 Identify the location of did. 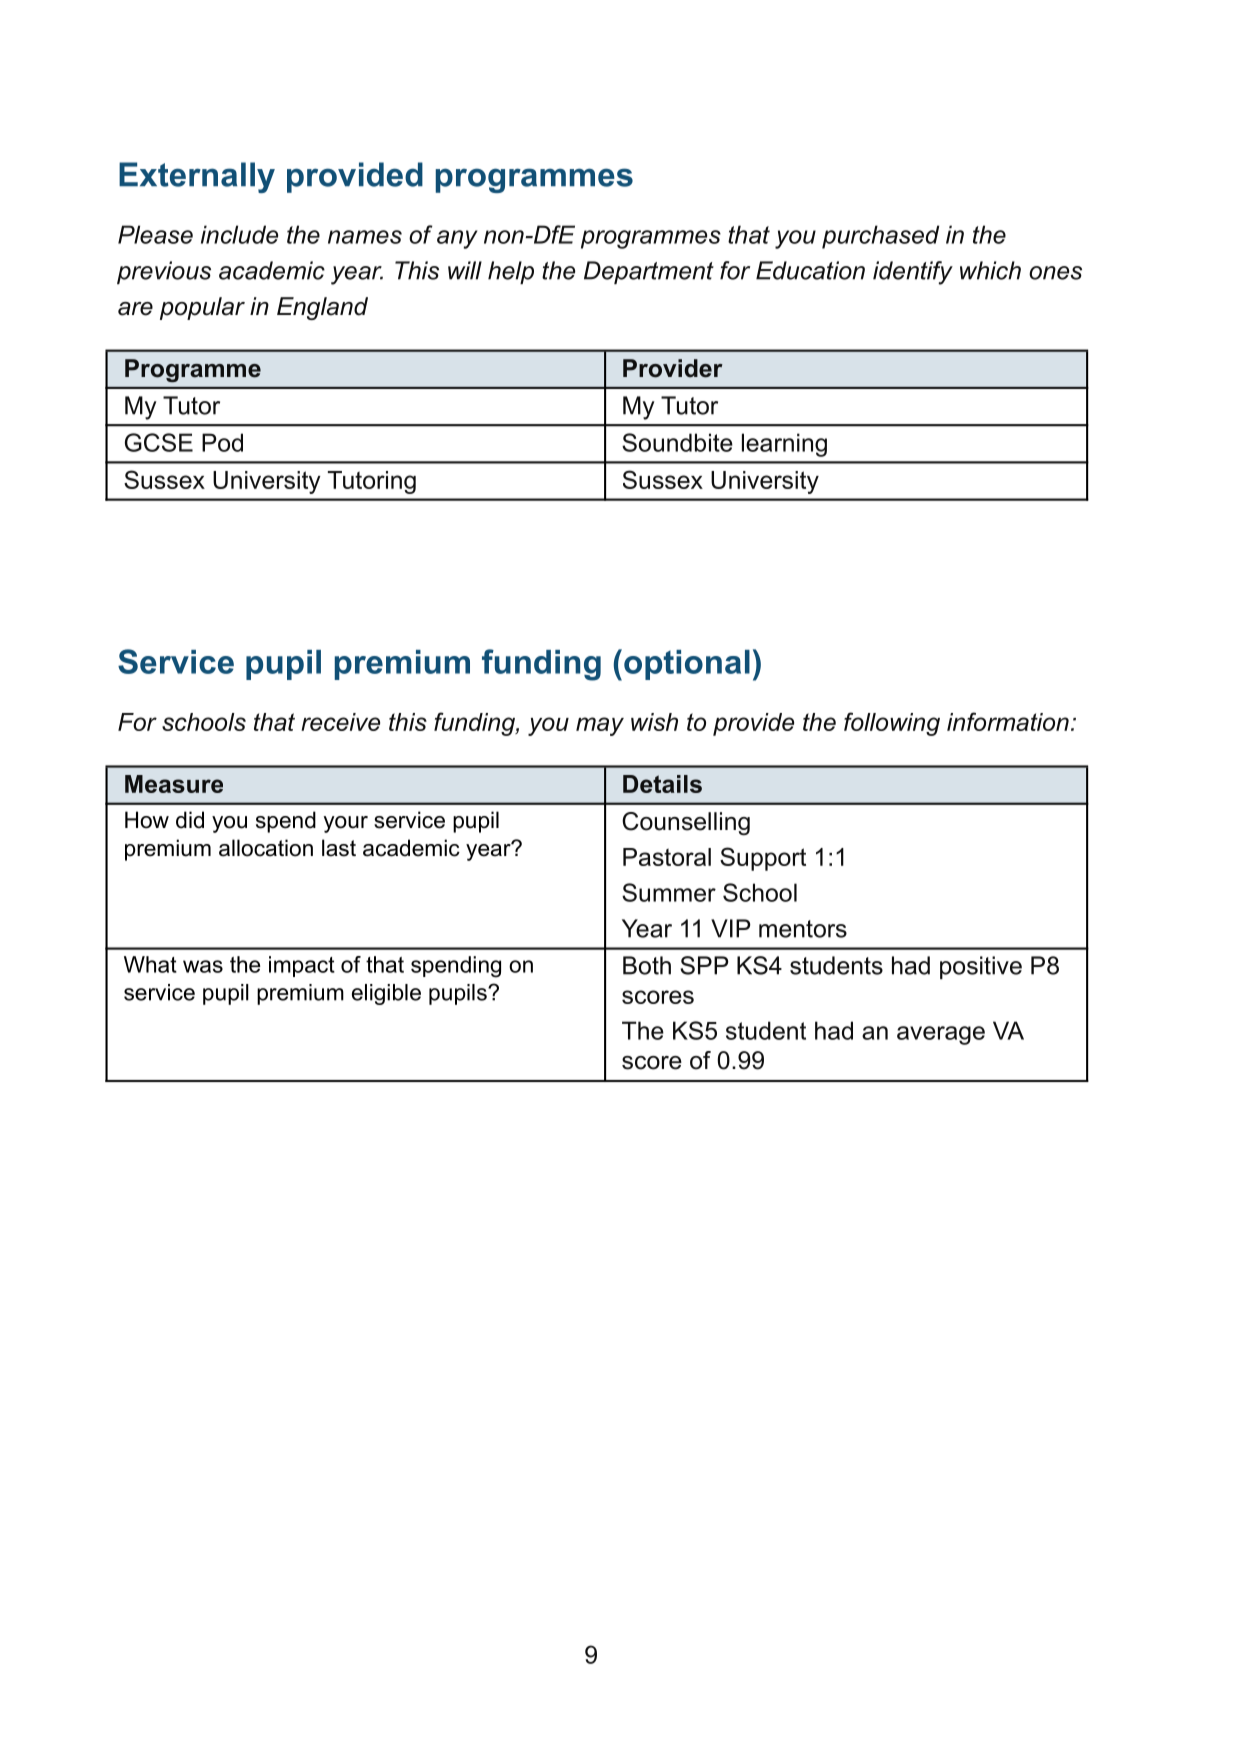
(190, 820).
